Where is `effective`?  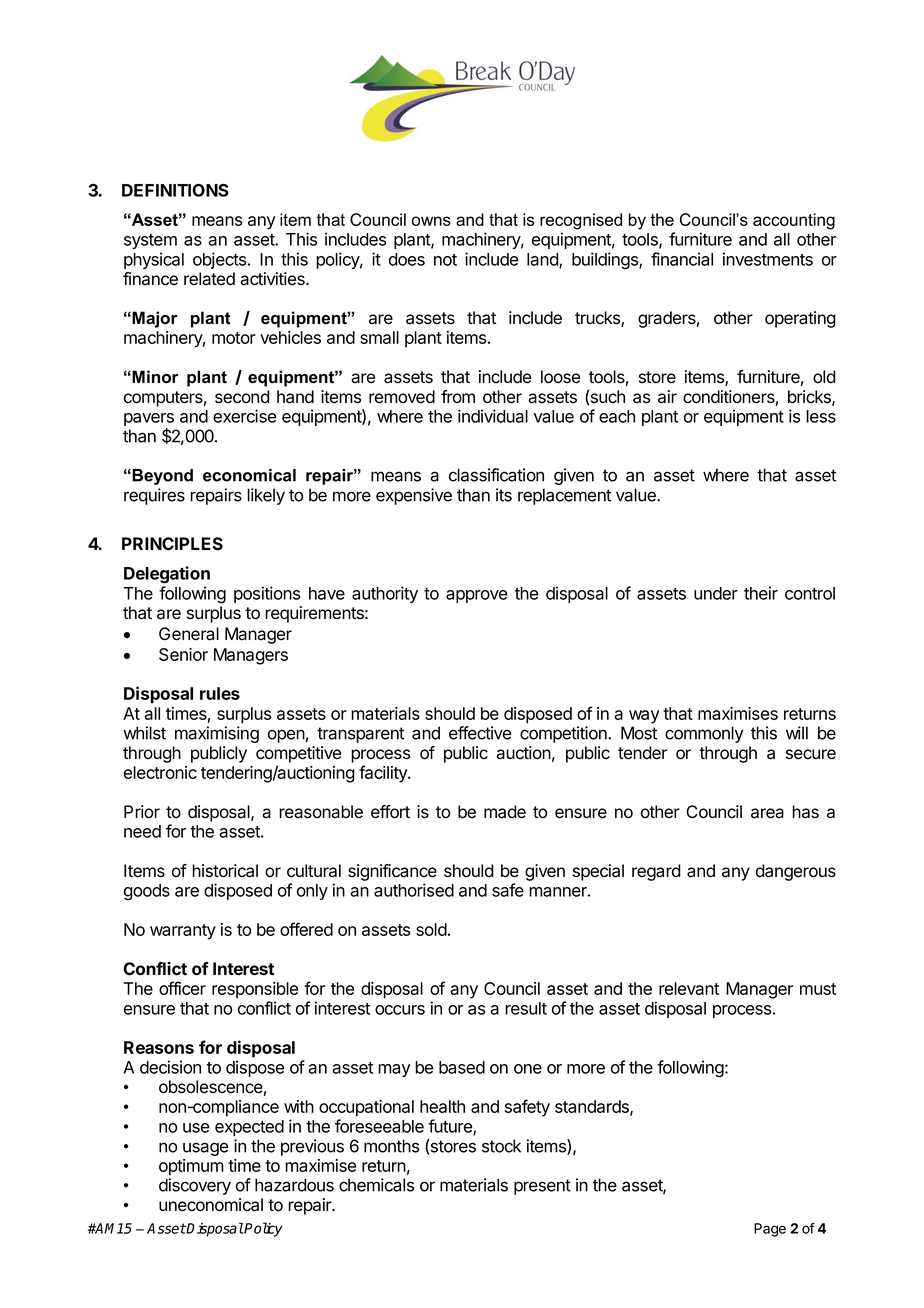 effective is located at coordinates (480, 733).
